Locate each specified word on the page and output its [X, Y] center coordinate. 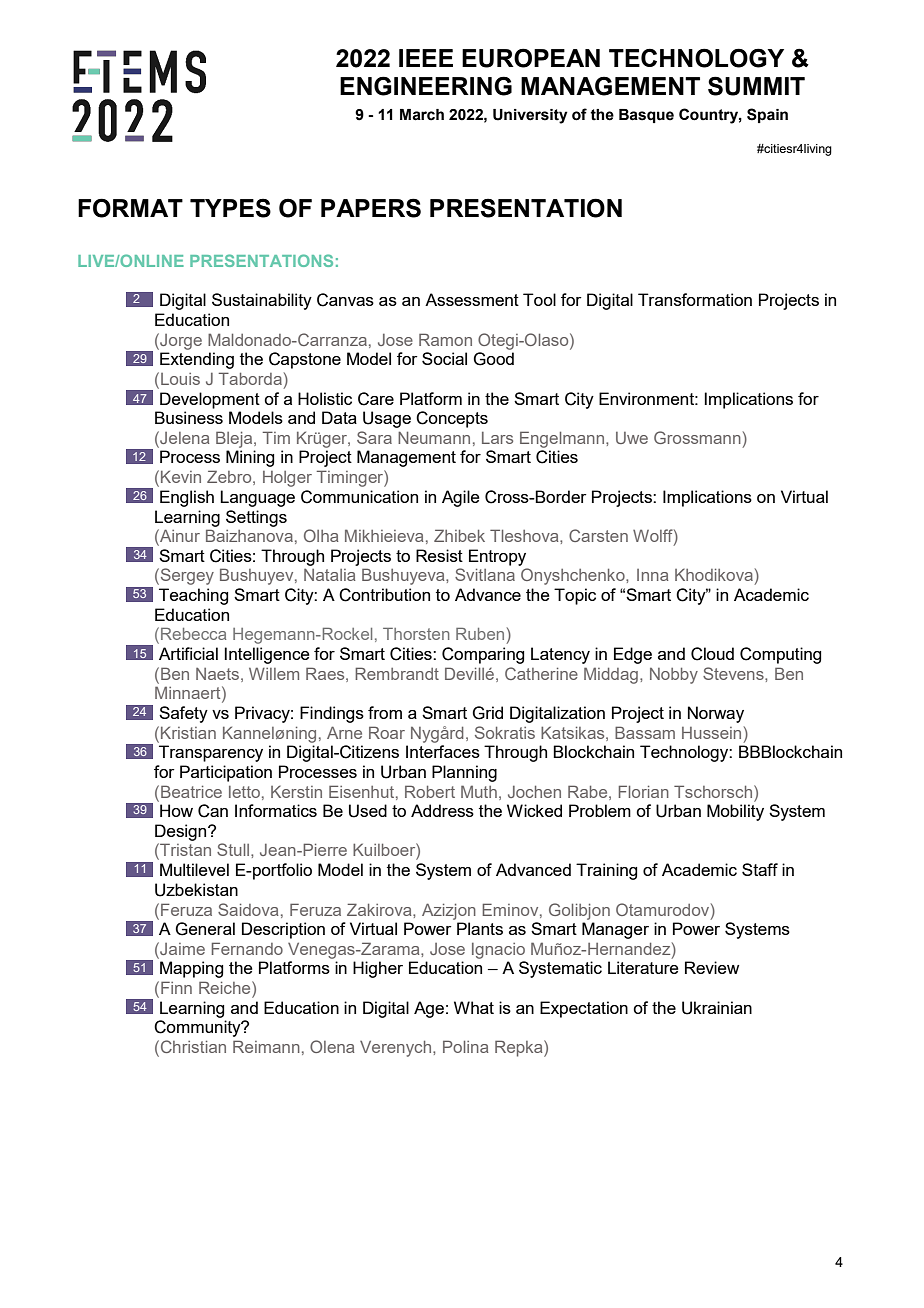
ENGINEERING [426, 86]
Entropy [497, 557]
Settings [256, 518]
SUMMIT [756, 86]
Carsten [598, 535]
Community [198, 1028]
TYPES [230, 208]
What [474, 1007]
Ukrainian [717, 1008]
